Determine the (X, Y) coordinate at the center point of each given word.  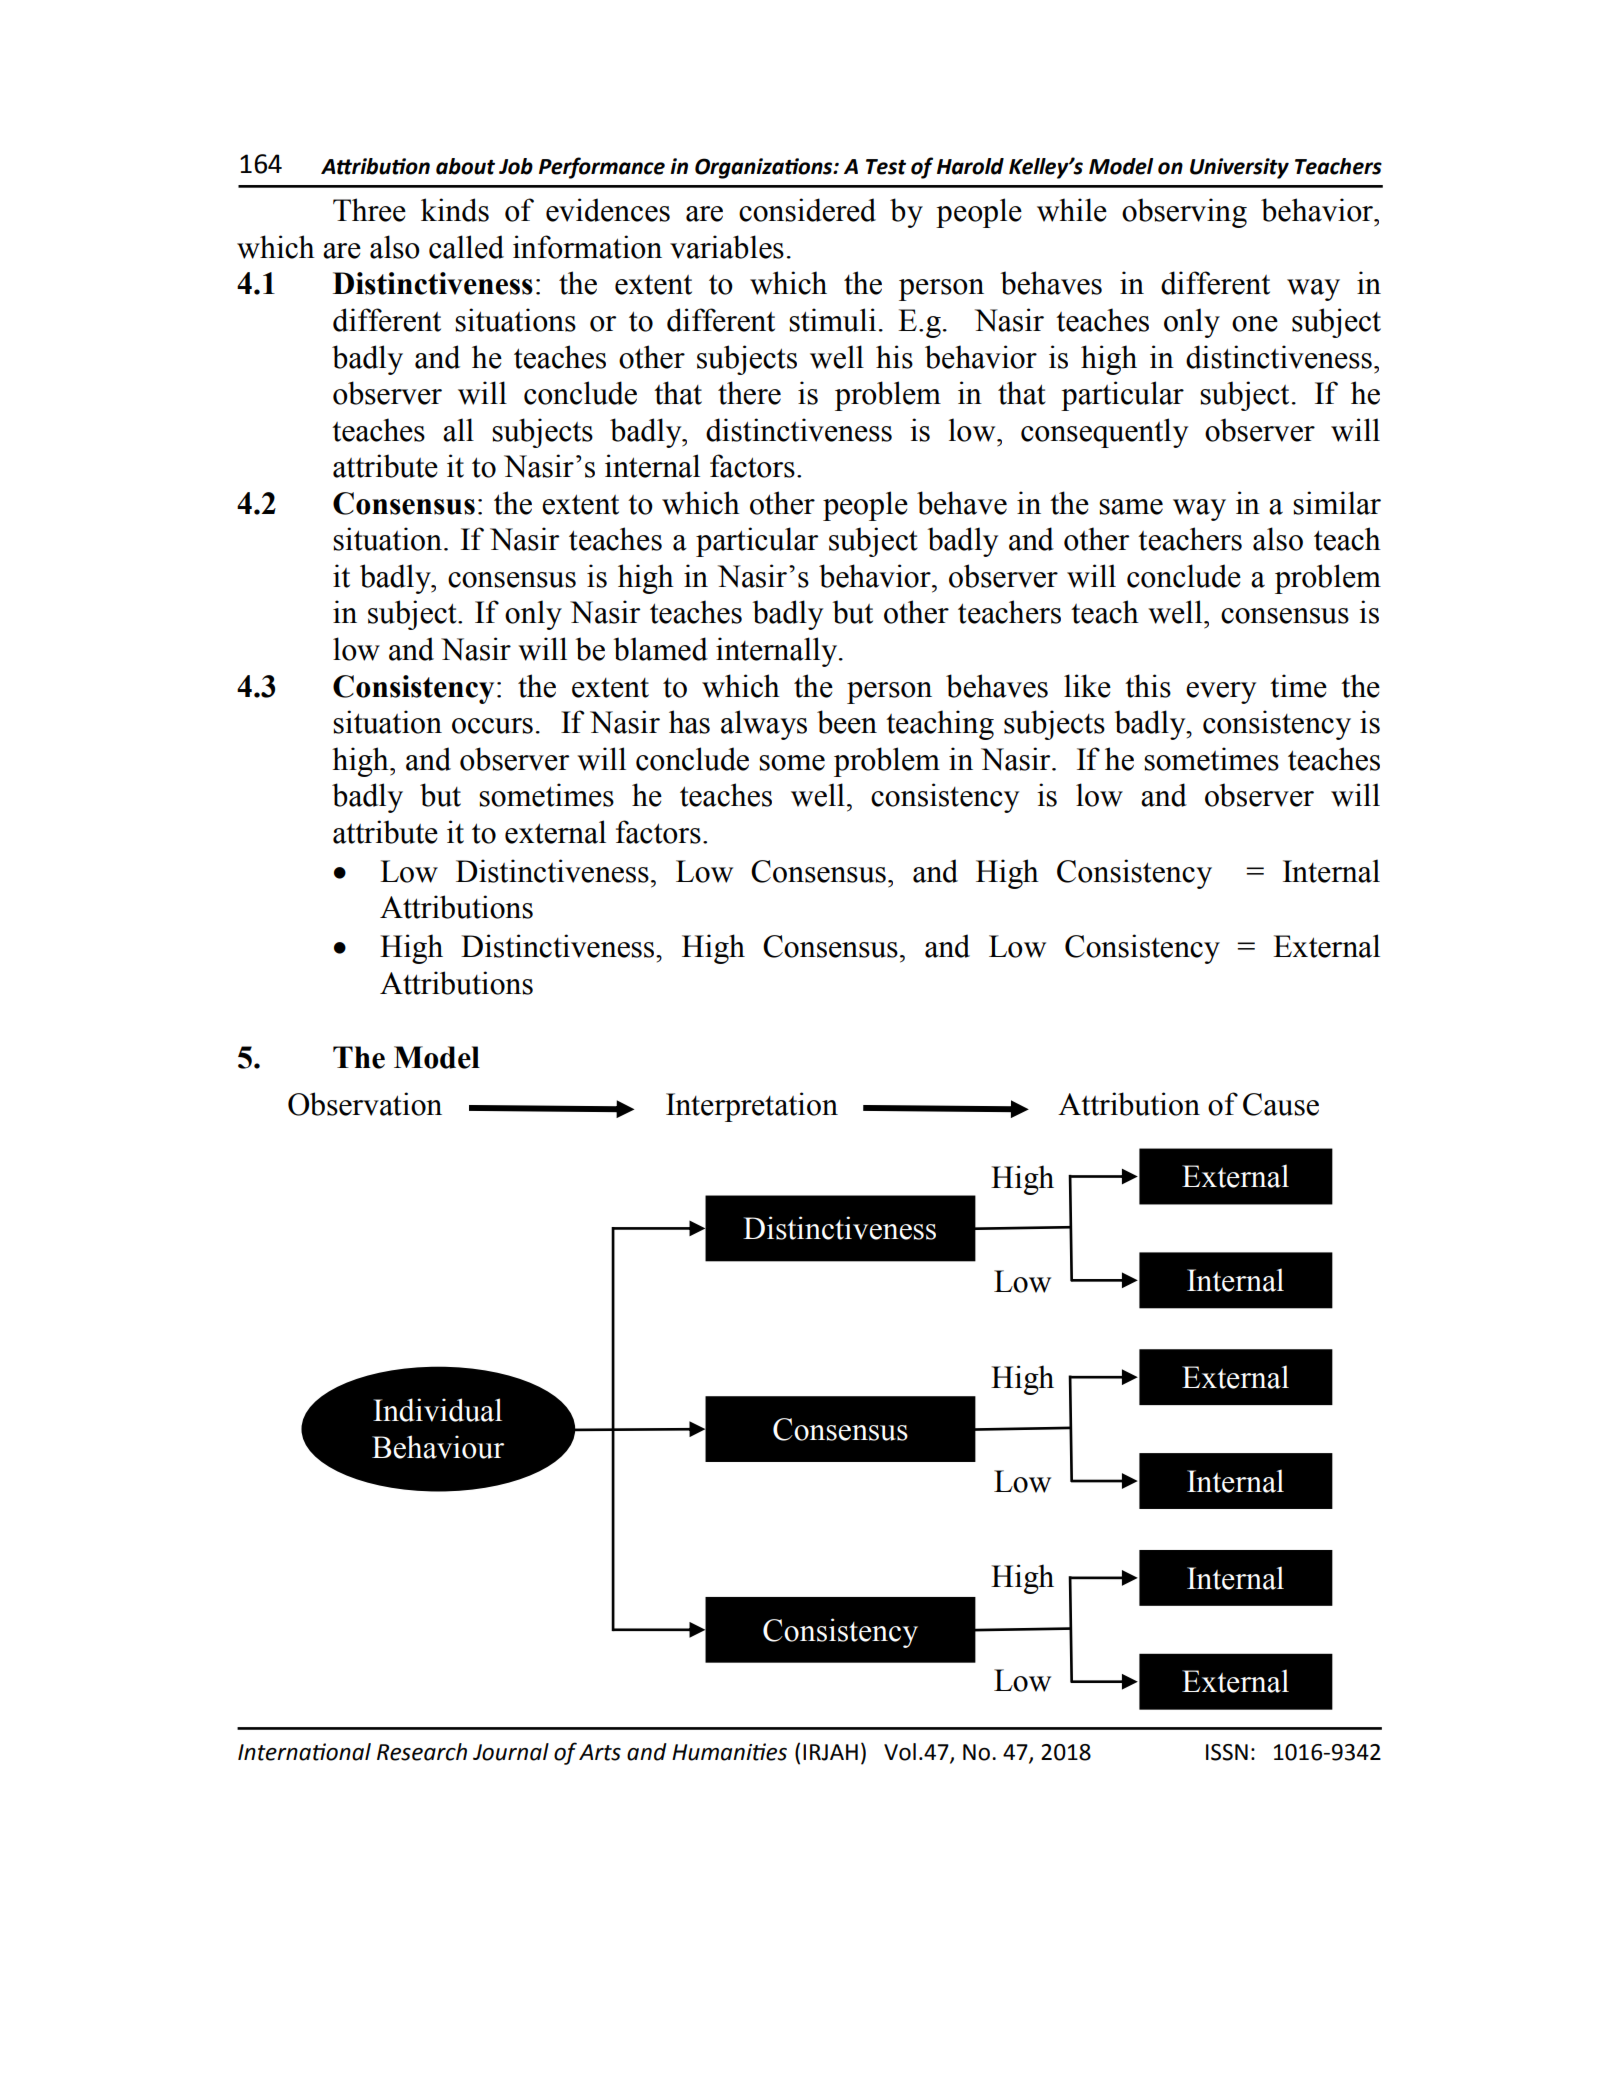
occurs (492, 726)
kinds (455, 210)
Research (422, 1752)
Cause (1281, 1104)
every (1221, 693)
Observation (365, 1104)
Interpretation (752, 1107)
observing (1184, 213)
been (847, 722)
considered (807, 210)
